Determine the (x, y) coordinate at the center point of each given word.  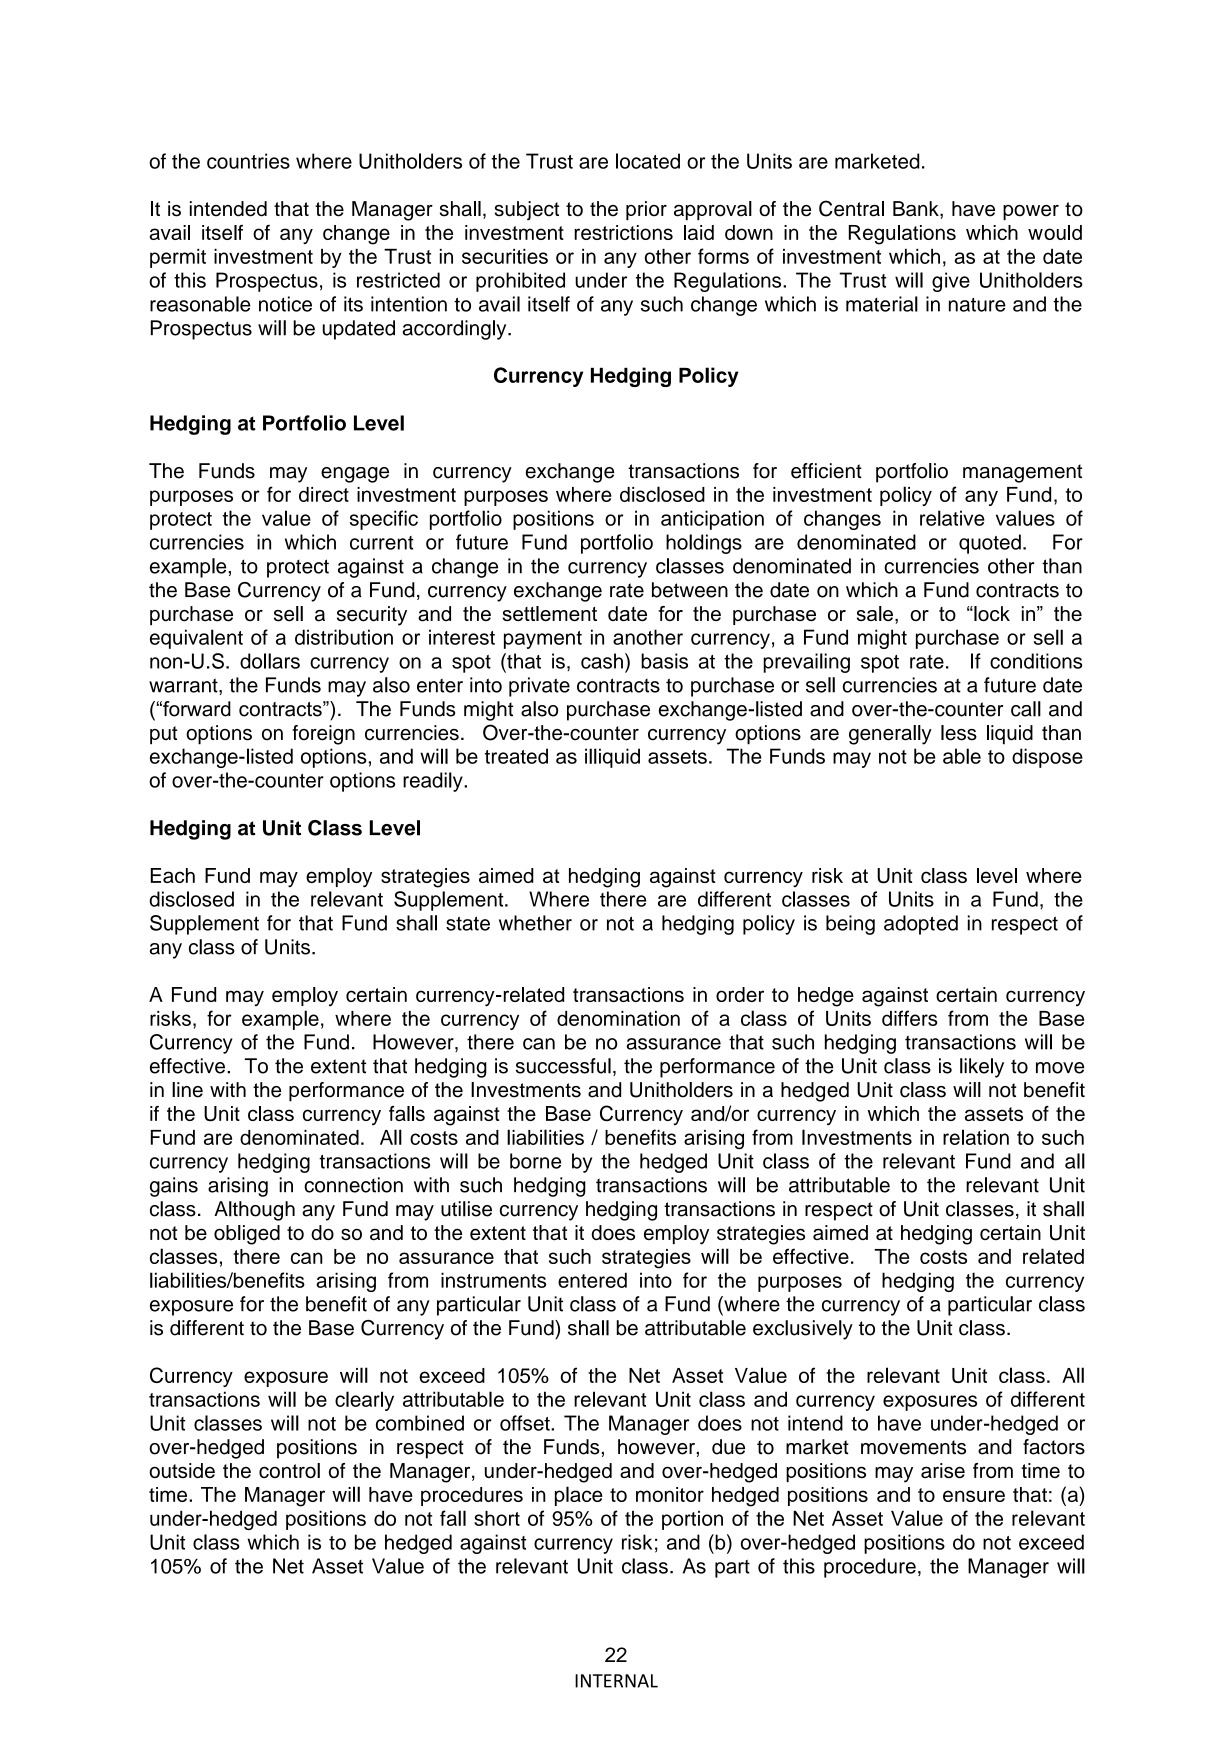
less (959, 733)
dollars (270, 661)
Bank (917, 209)
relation (976, 1137)
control (289, 1470)
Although (254, 1211)
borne (535, 1161)
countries (248, 161)
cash (602, 661)
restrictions (623, 232)
